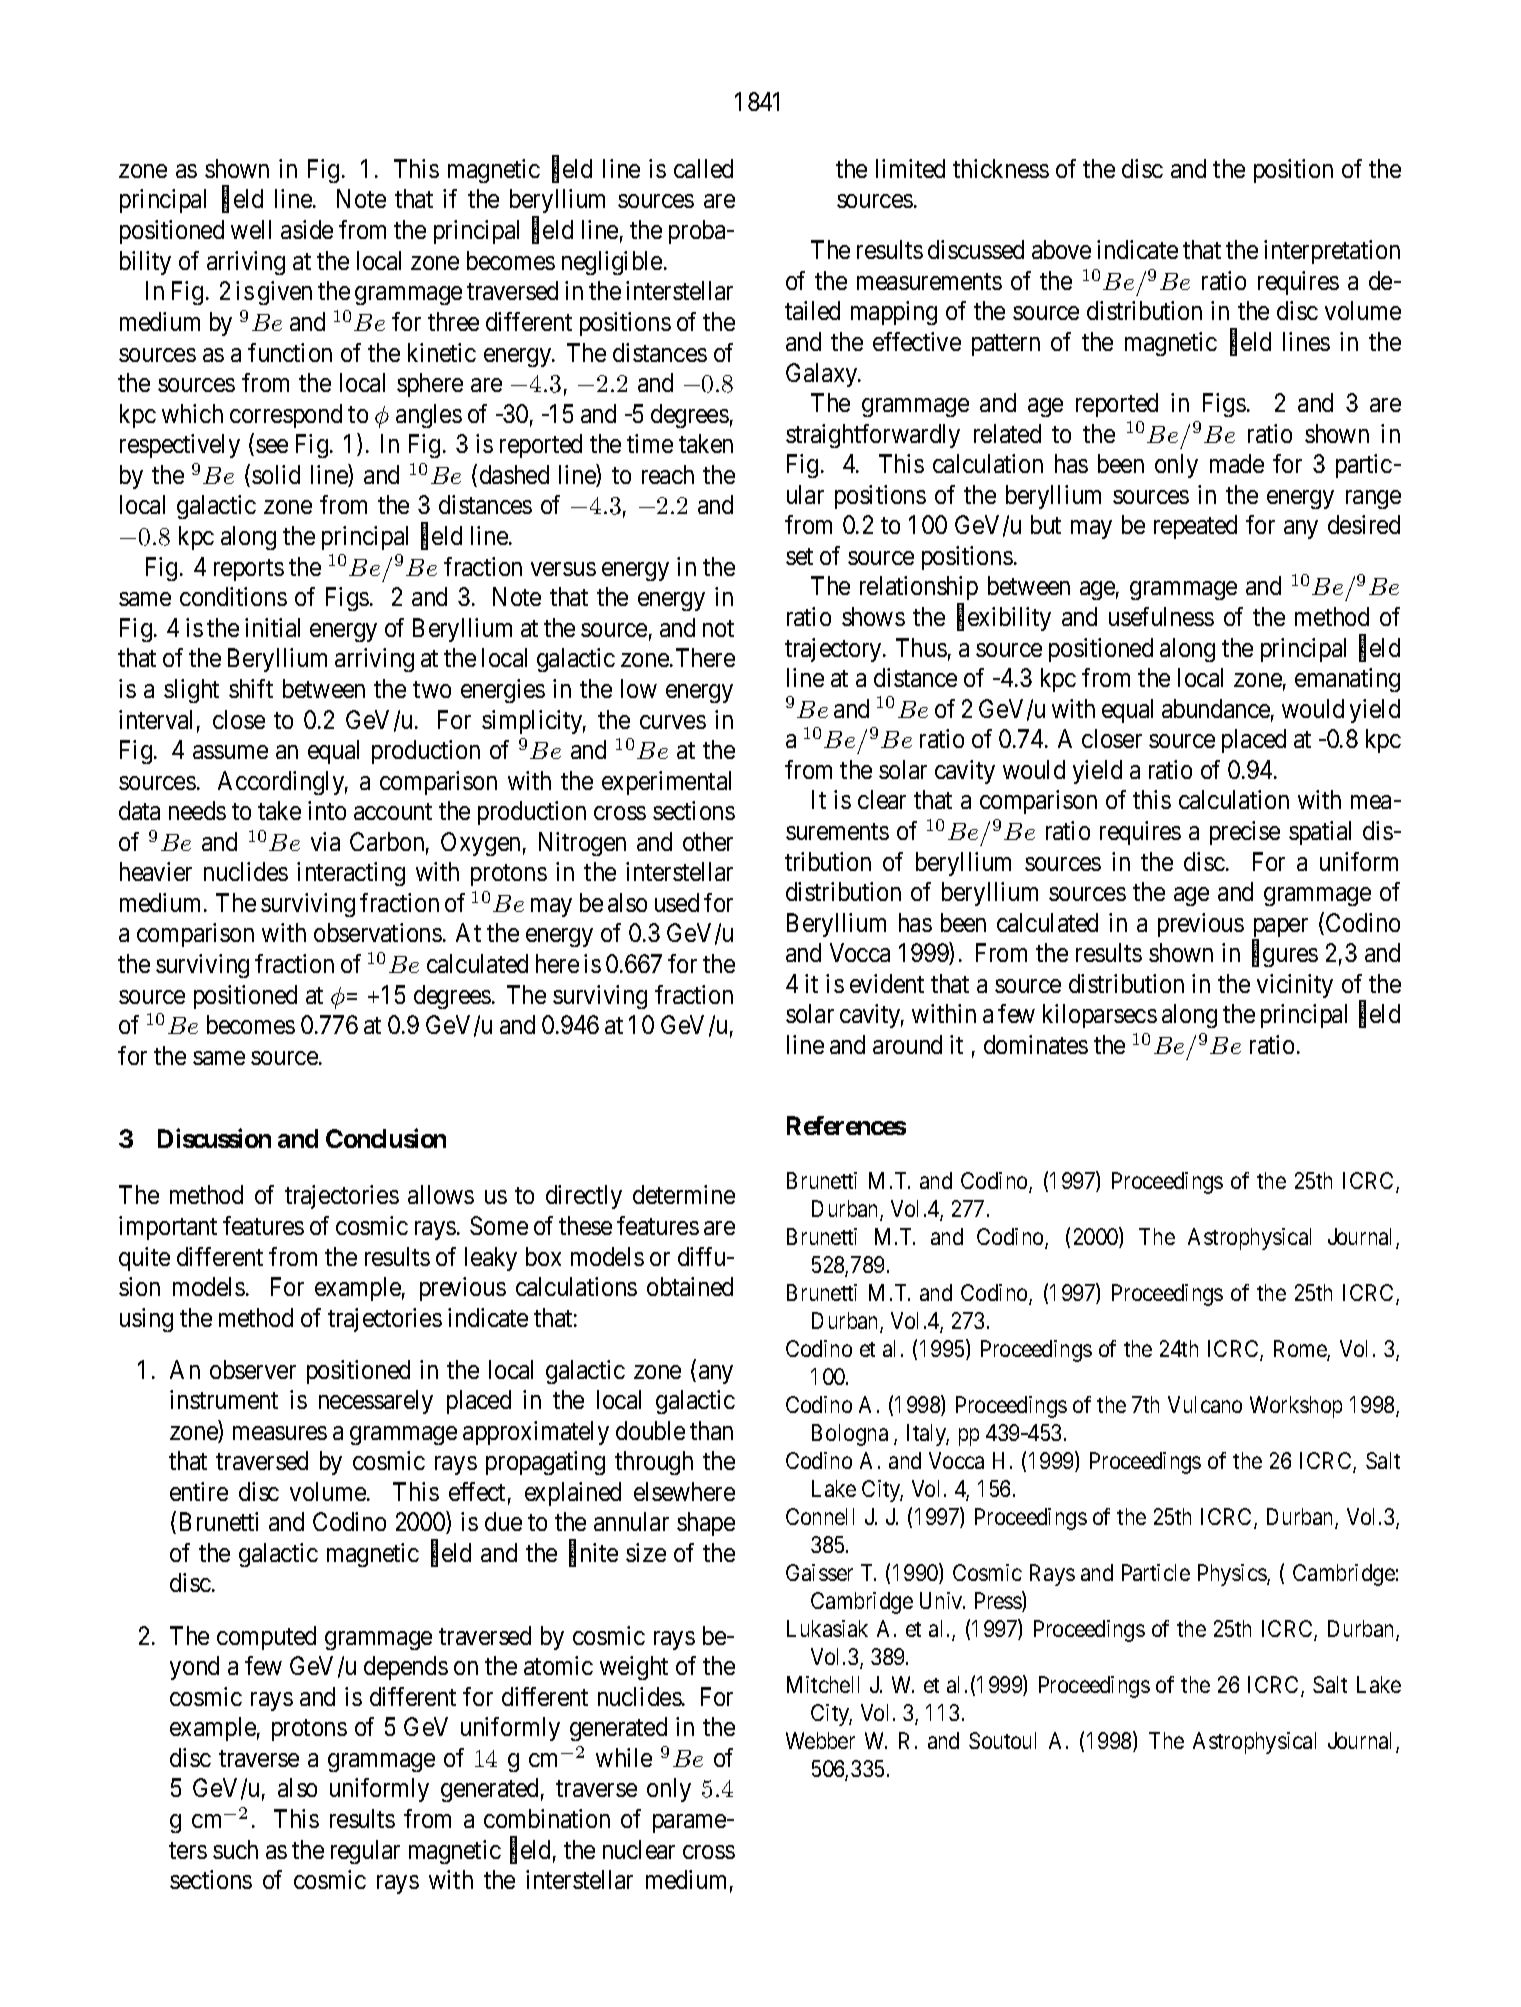 The width and height of the image is (1521, 2007). Describe the element at coordinates (1296, 1407) in the image. I see `Workshop` at that location.
